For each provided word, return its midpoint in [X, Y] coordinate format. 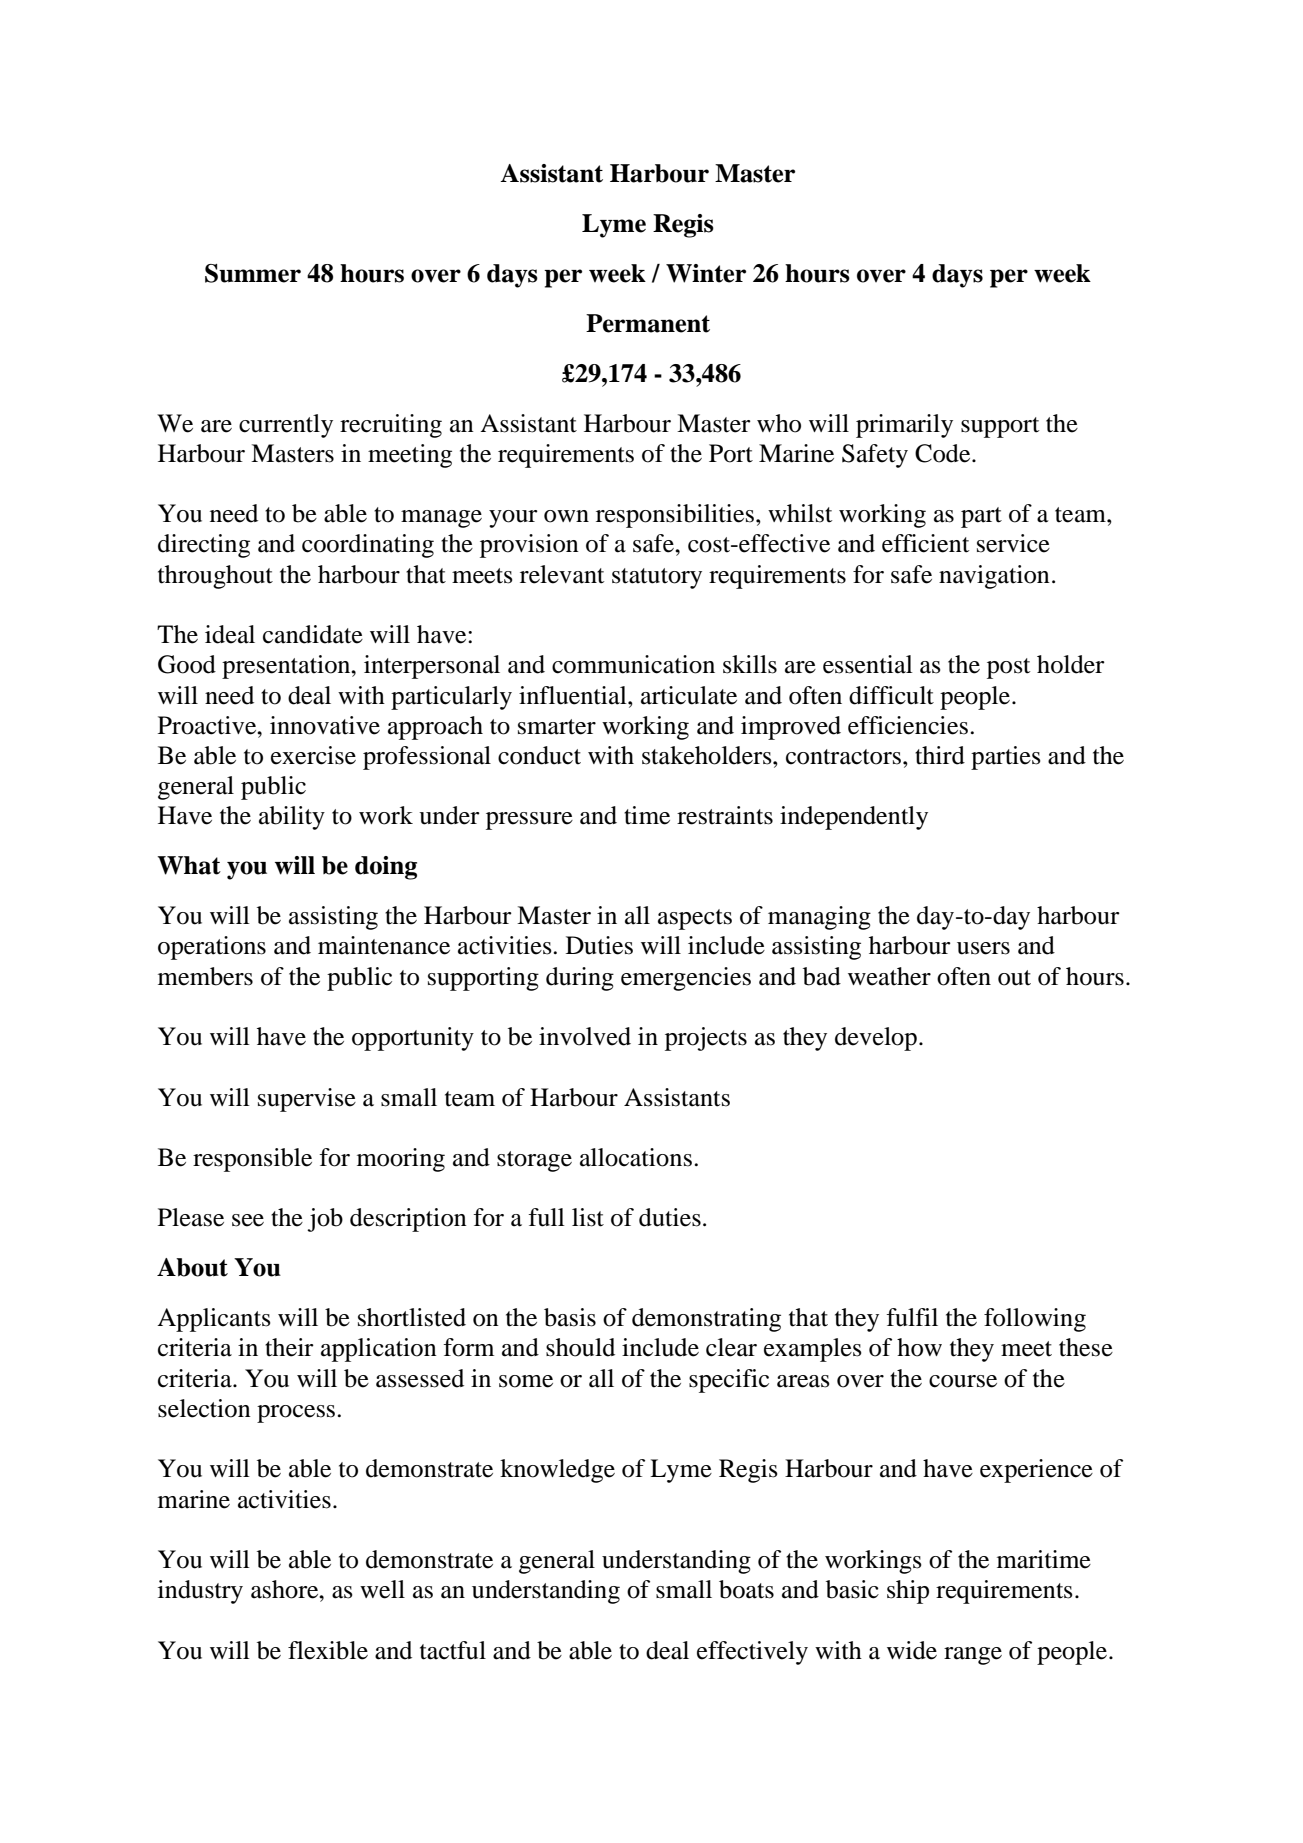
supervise [307, 1100]
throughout [215, 577]
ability [292, 818]
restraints [725, 815]
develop [876, 1039]
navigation [994, 577]
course [963, 1381]
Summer [253, 273]
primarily [904, 426]
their [289, 1347]
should [580, 1347]
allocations [636, 1157]
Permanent [648, 323]
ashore [286, 1589]
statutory [657, 578]
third [940, 755]
